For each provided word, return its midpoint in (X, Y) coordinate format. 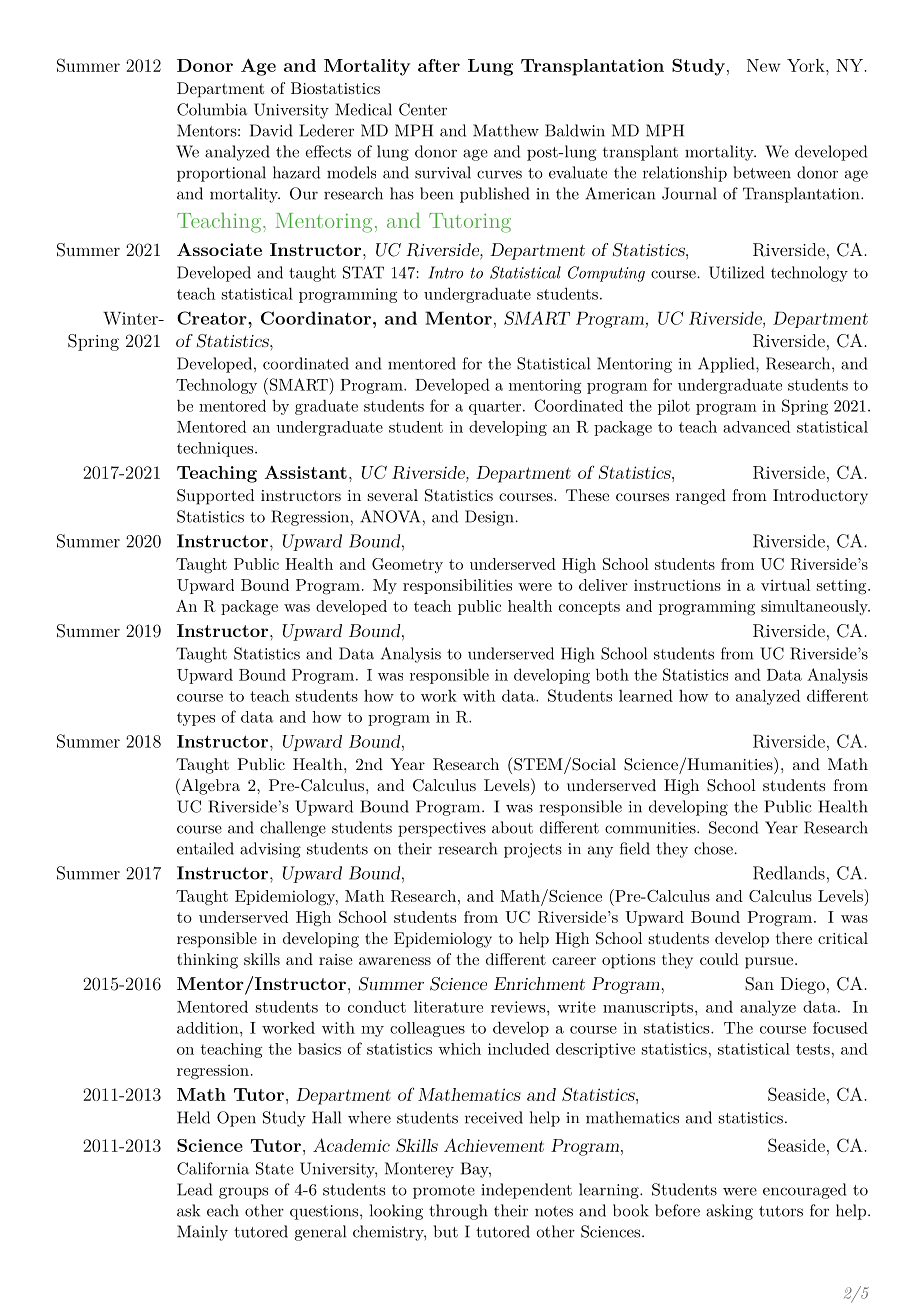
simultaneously (815, 607)
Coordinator (316, 318)
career (574, 961)
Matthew (506, 130)
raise (336, 959)
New (763, 65)
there (794, 938)
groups (243, 1193)
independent (526, 1191)
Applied (726, 365)
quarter (495, 408)
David (271, 130)
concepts (589, 608)
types (196, 719)
